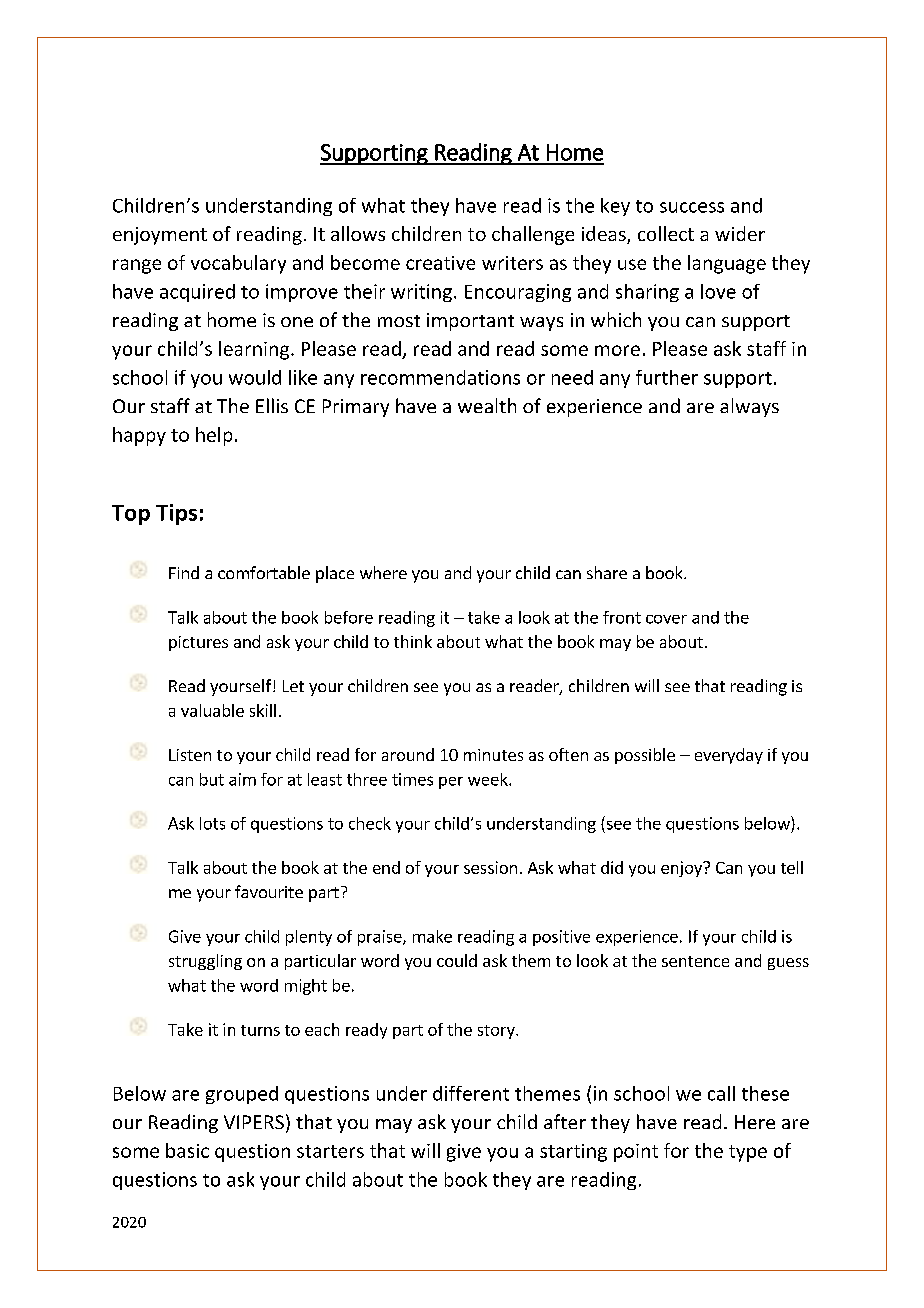 This screenshot has height=1308, width=924. I want to click on cover, so click(666, 619).
